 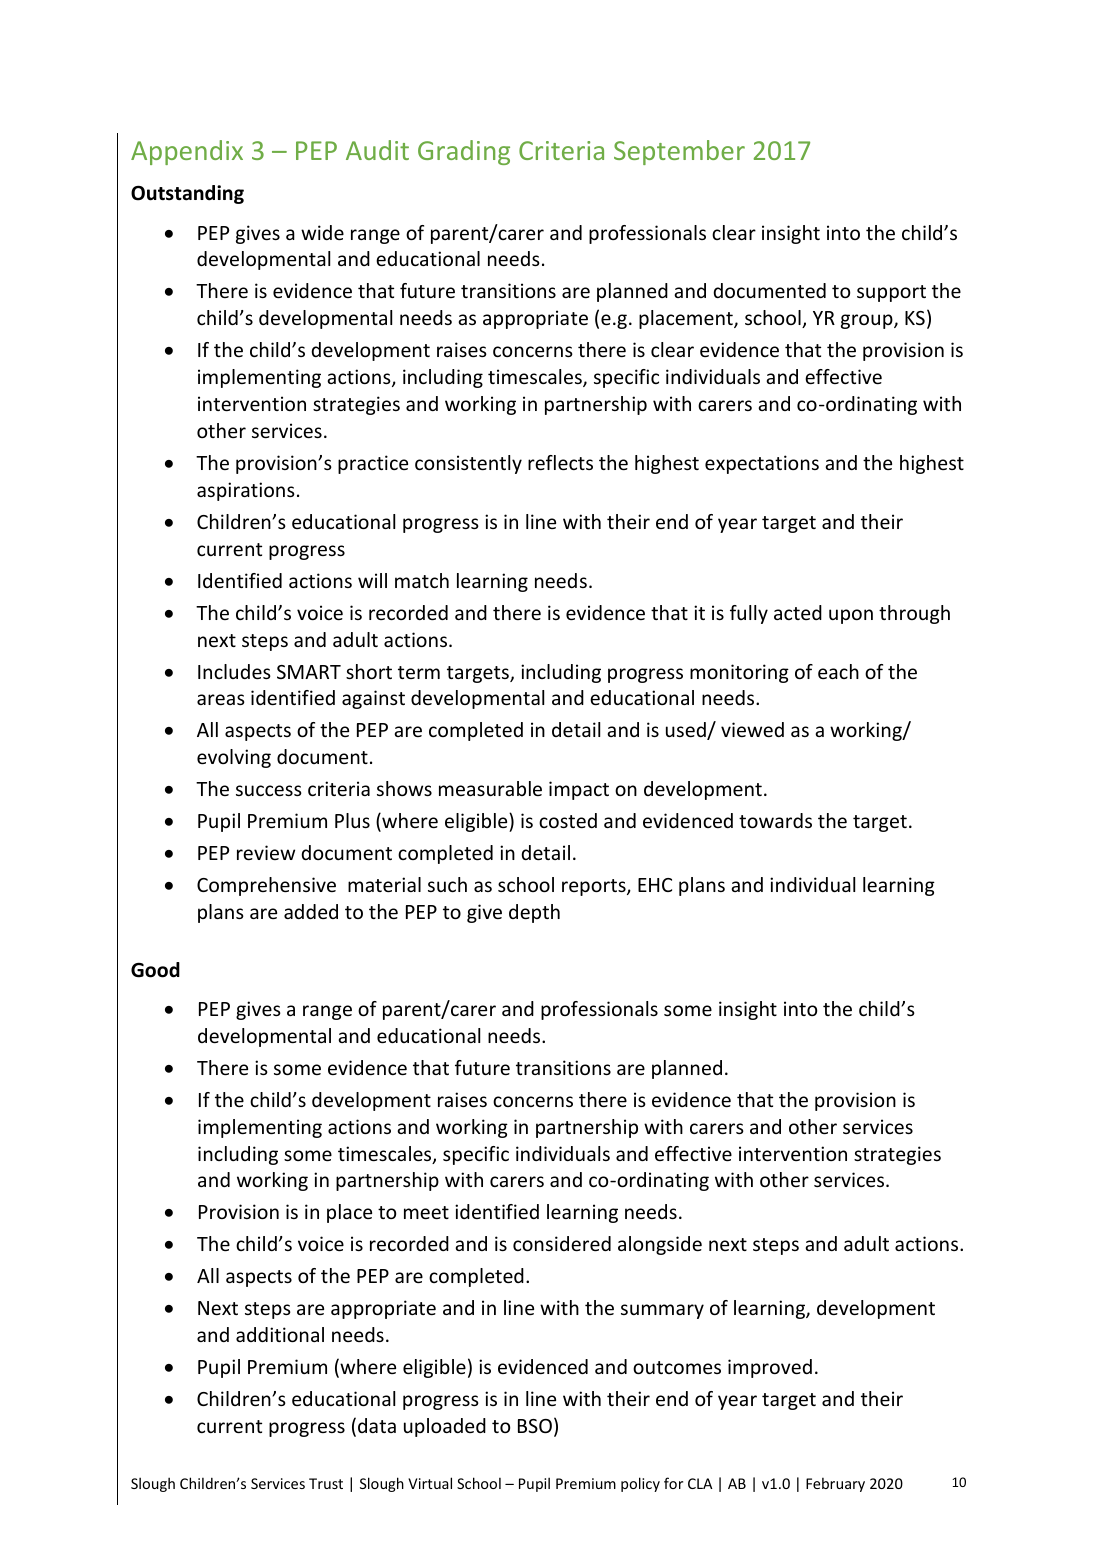 I want to click on support, so click(x=891, y=293).
